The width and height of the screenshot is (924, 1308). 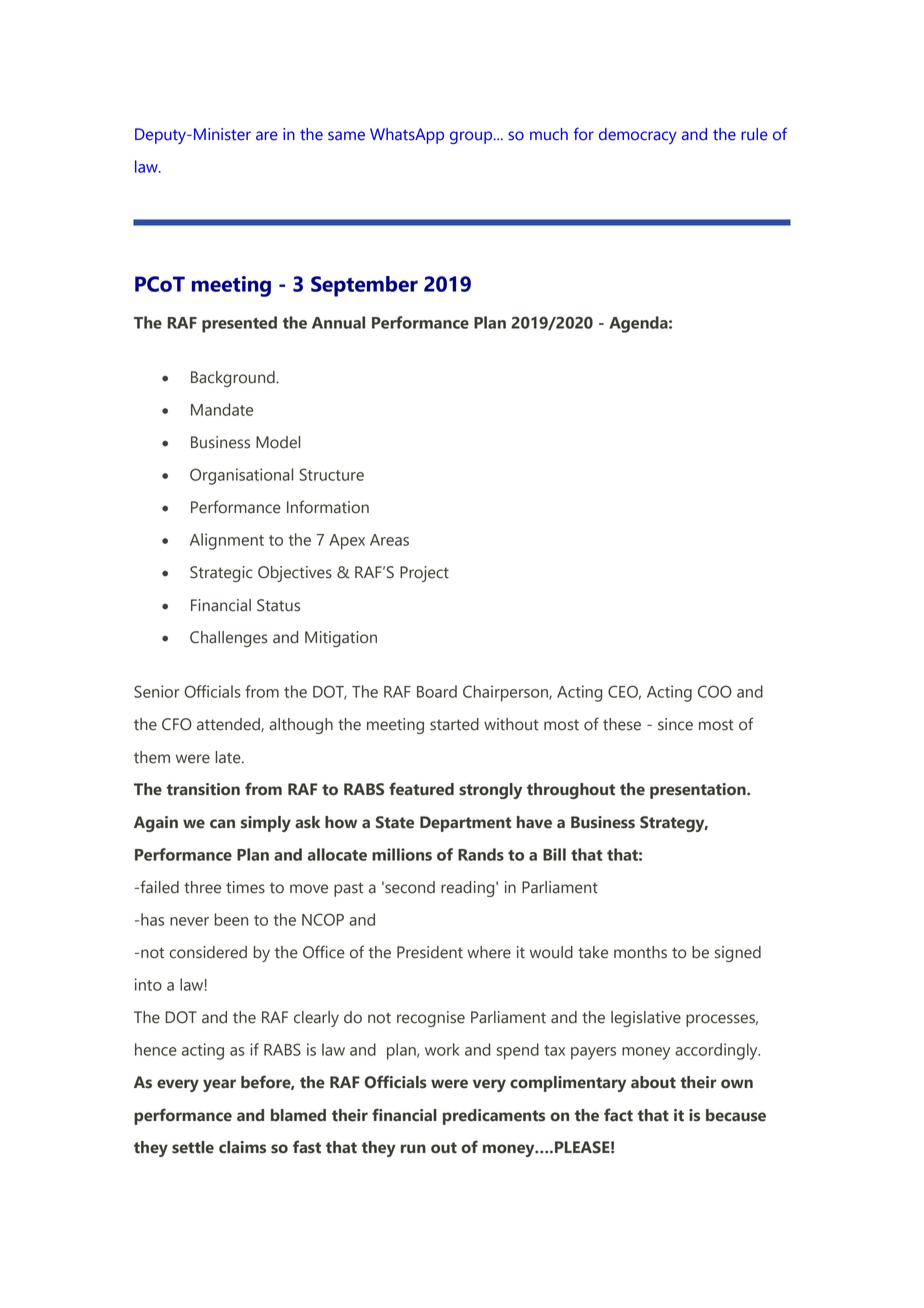 I want to click on COO, so click(x=715, y=691).
